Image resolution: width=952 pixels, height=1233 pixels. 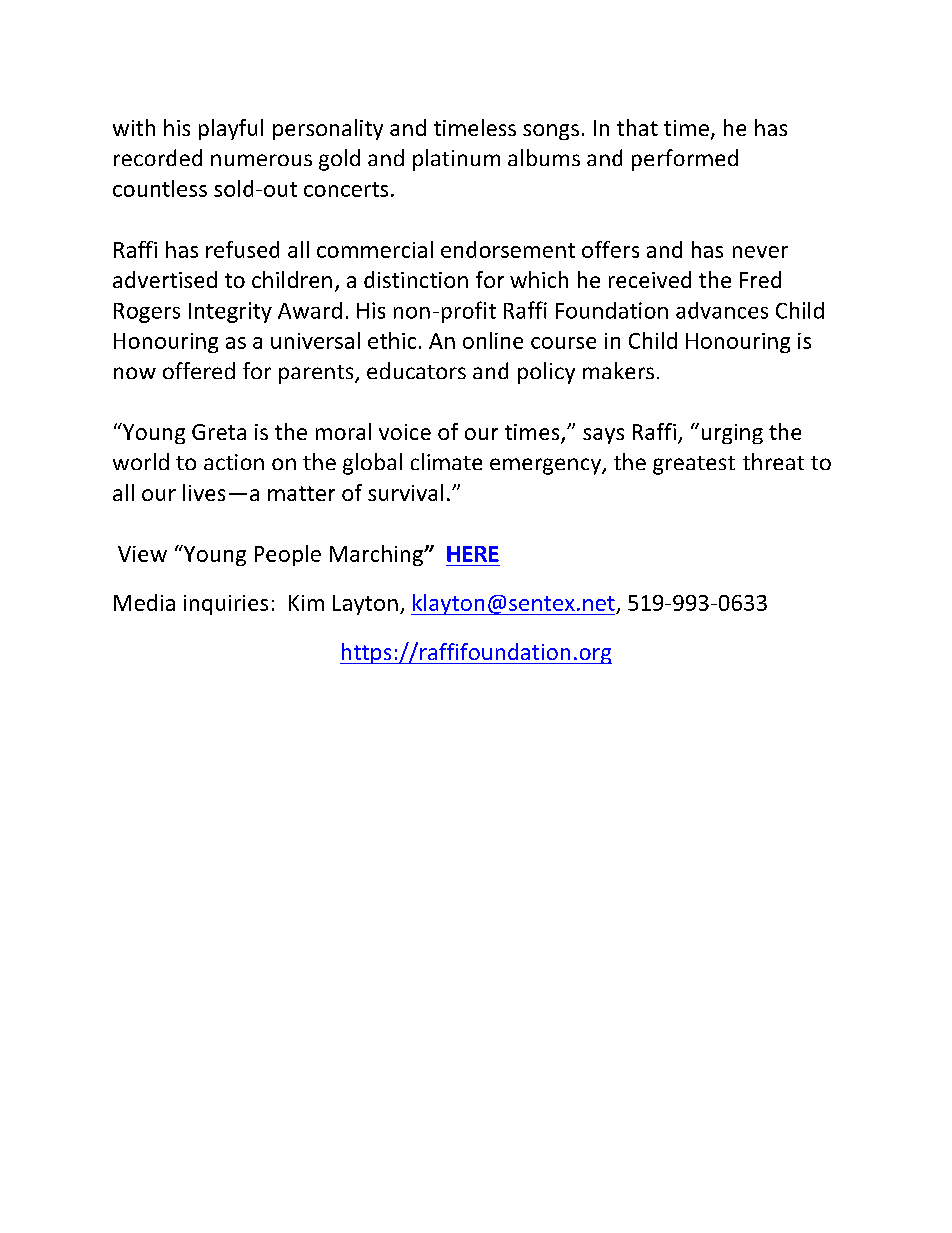 What do you see at coordinates (456, 160) in the document?
I see `platinum` at bounding box center [456, 160].
